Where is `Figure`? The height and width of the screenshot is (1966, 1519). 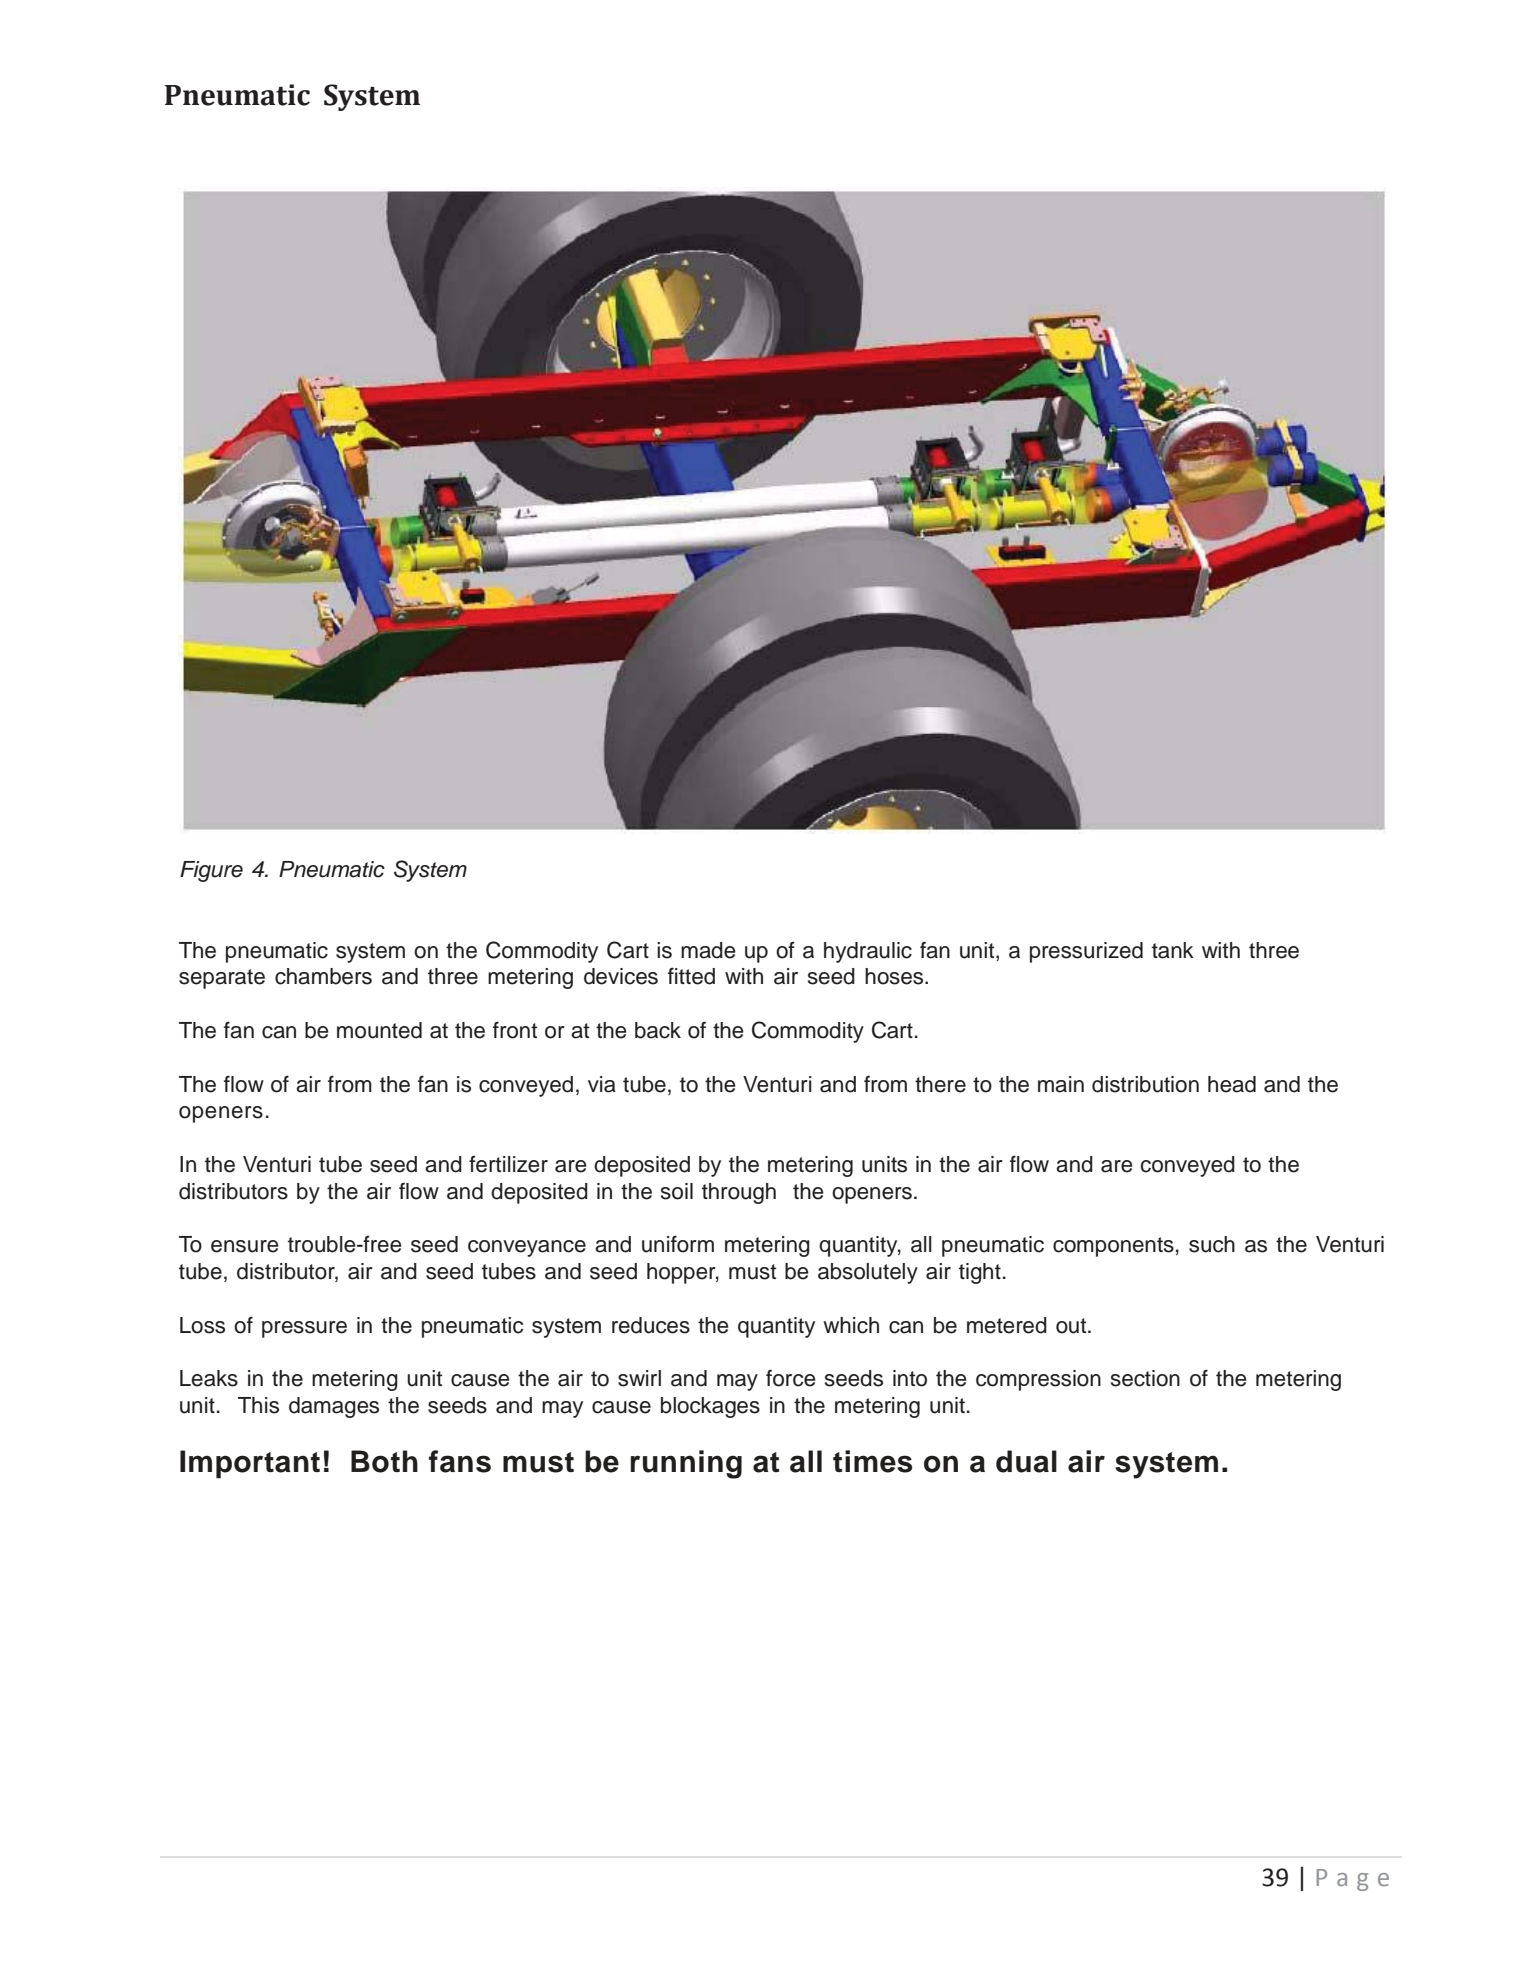
Figure is located at coordinates (211, 871).
